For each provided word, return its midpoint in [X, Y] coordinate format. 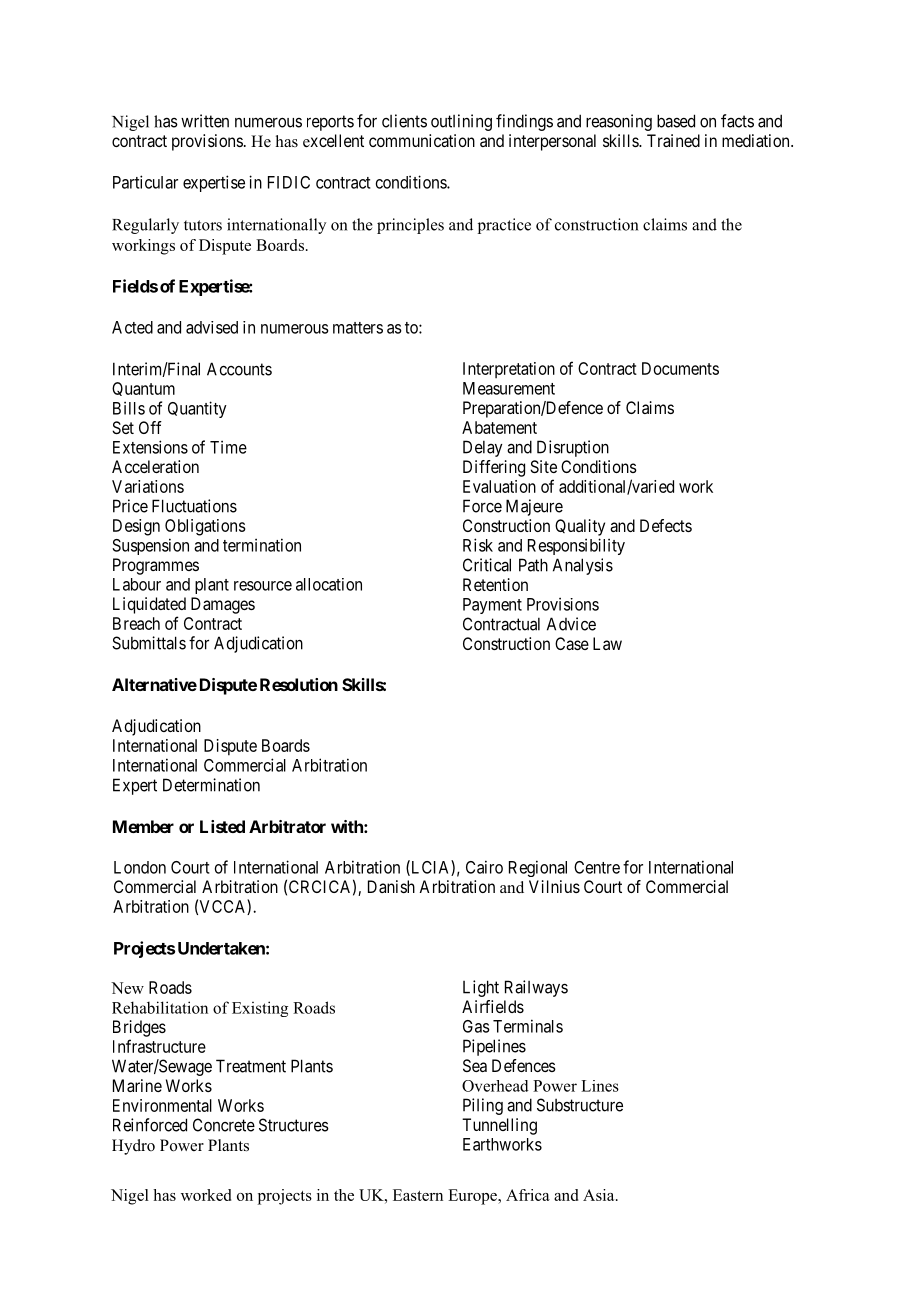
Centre [597, 867]
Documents [680, 368]
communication [422, 140]
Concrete [224, 1125]
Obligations [205, 527]
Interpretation [509, 370]
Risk [478, 545]
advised [212, 327]
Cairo [484, 867]
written [205, 121]
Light [481, 988]
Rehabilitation [160, 1007]
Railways [536, 988]
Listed [222, 826]
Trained [673, 140]
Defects [666, 525]
